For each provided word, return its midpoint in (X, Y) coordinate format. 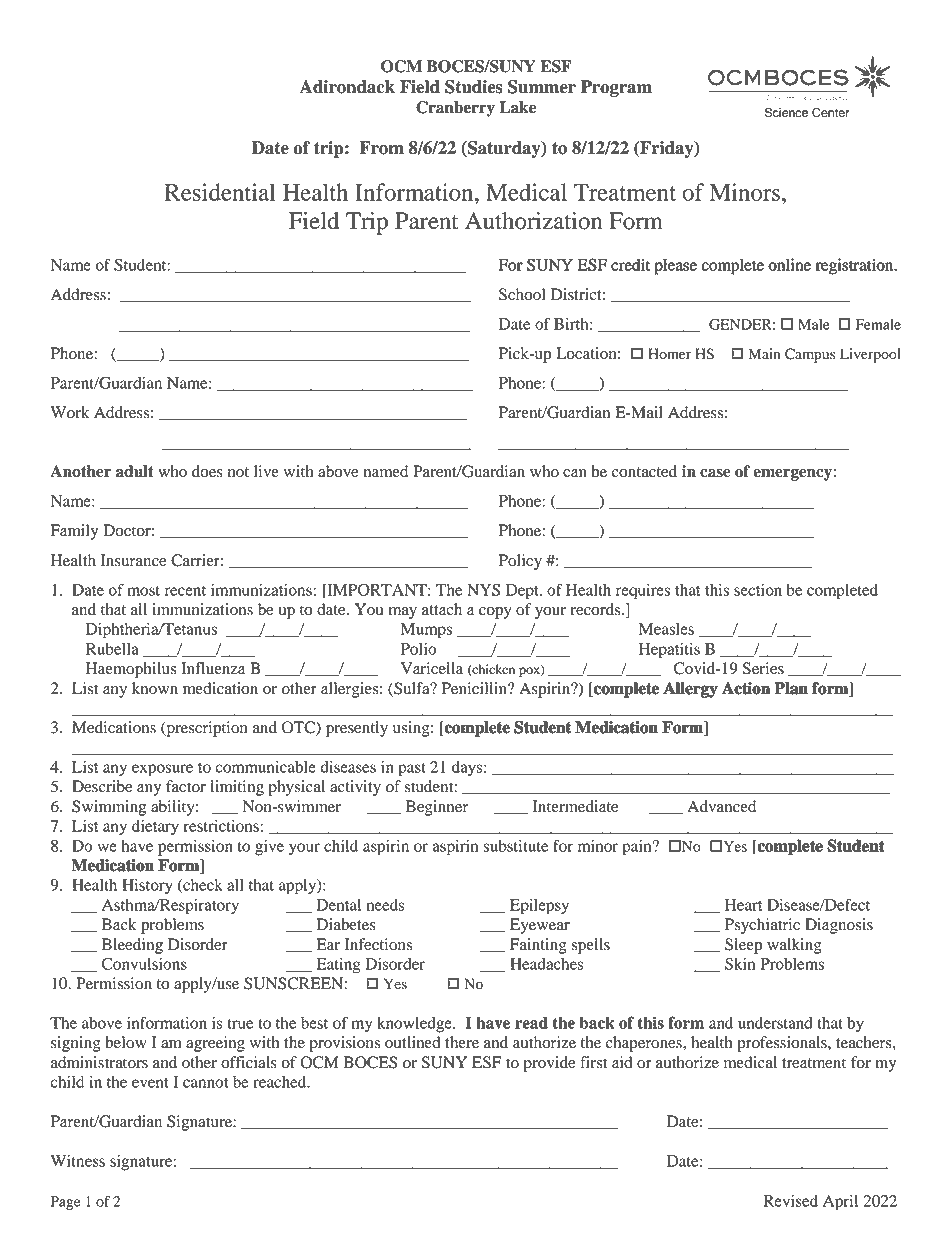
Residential (220, 192)
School (522, 294)
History (147, 886)
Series (763, 668)
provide (549, 1064)
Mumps (426, 631)
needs (386, 905)
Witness (77, 1161)
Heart (743, 905)
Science (786, 112)
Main (764, 353)
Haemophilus (131, 670)
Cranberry (455, 109)
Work (70, 412)
